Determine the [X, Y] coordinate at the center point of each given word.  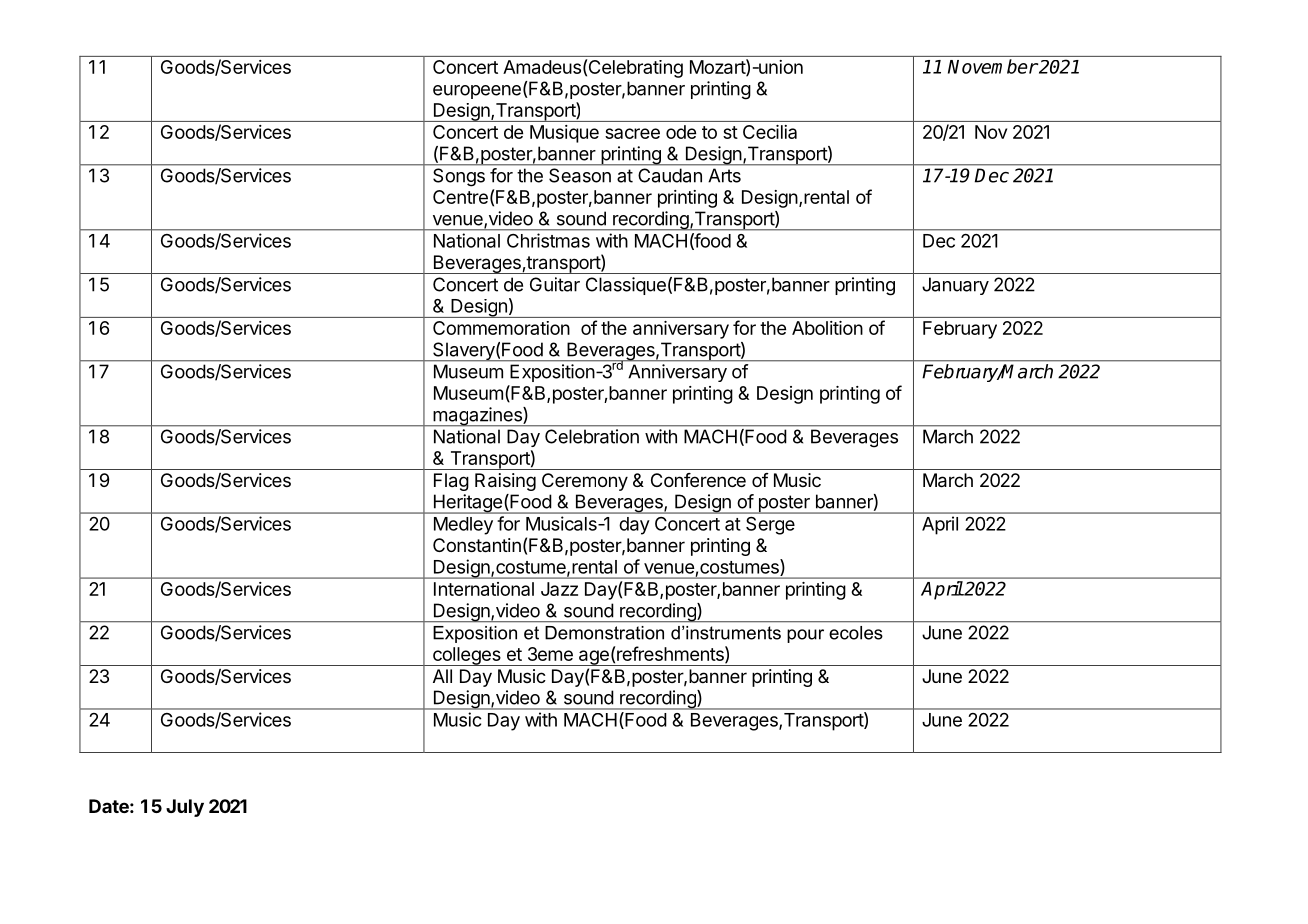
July [185, 808]
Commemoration [501, 328]
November [993, 66]
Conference [698, 480]
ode [681, 132]
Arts [724, 175]
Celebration [592, 436]
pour [805, 636]
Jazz [559, 589]
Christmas [548, 240]
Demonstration [604, 633]
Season [580, 175]
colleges [467, 656]
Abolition [827, 328]
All [442, 676]
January [955, 286]
